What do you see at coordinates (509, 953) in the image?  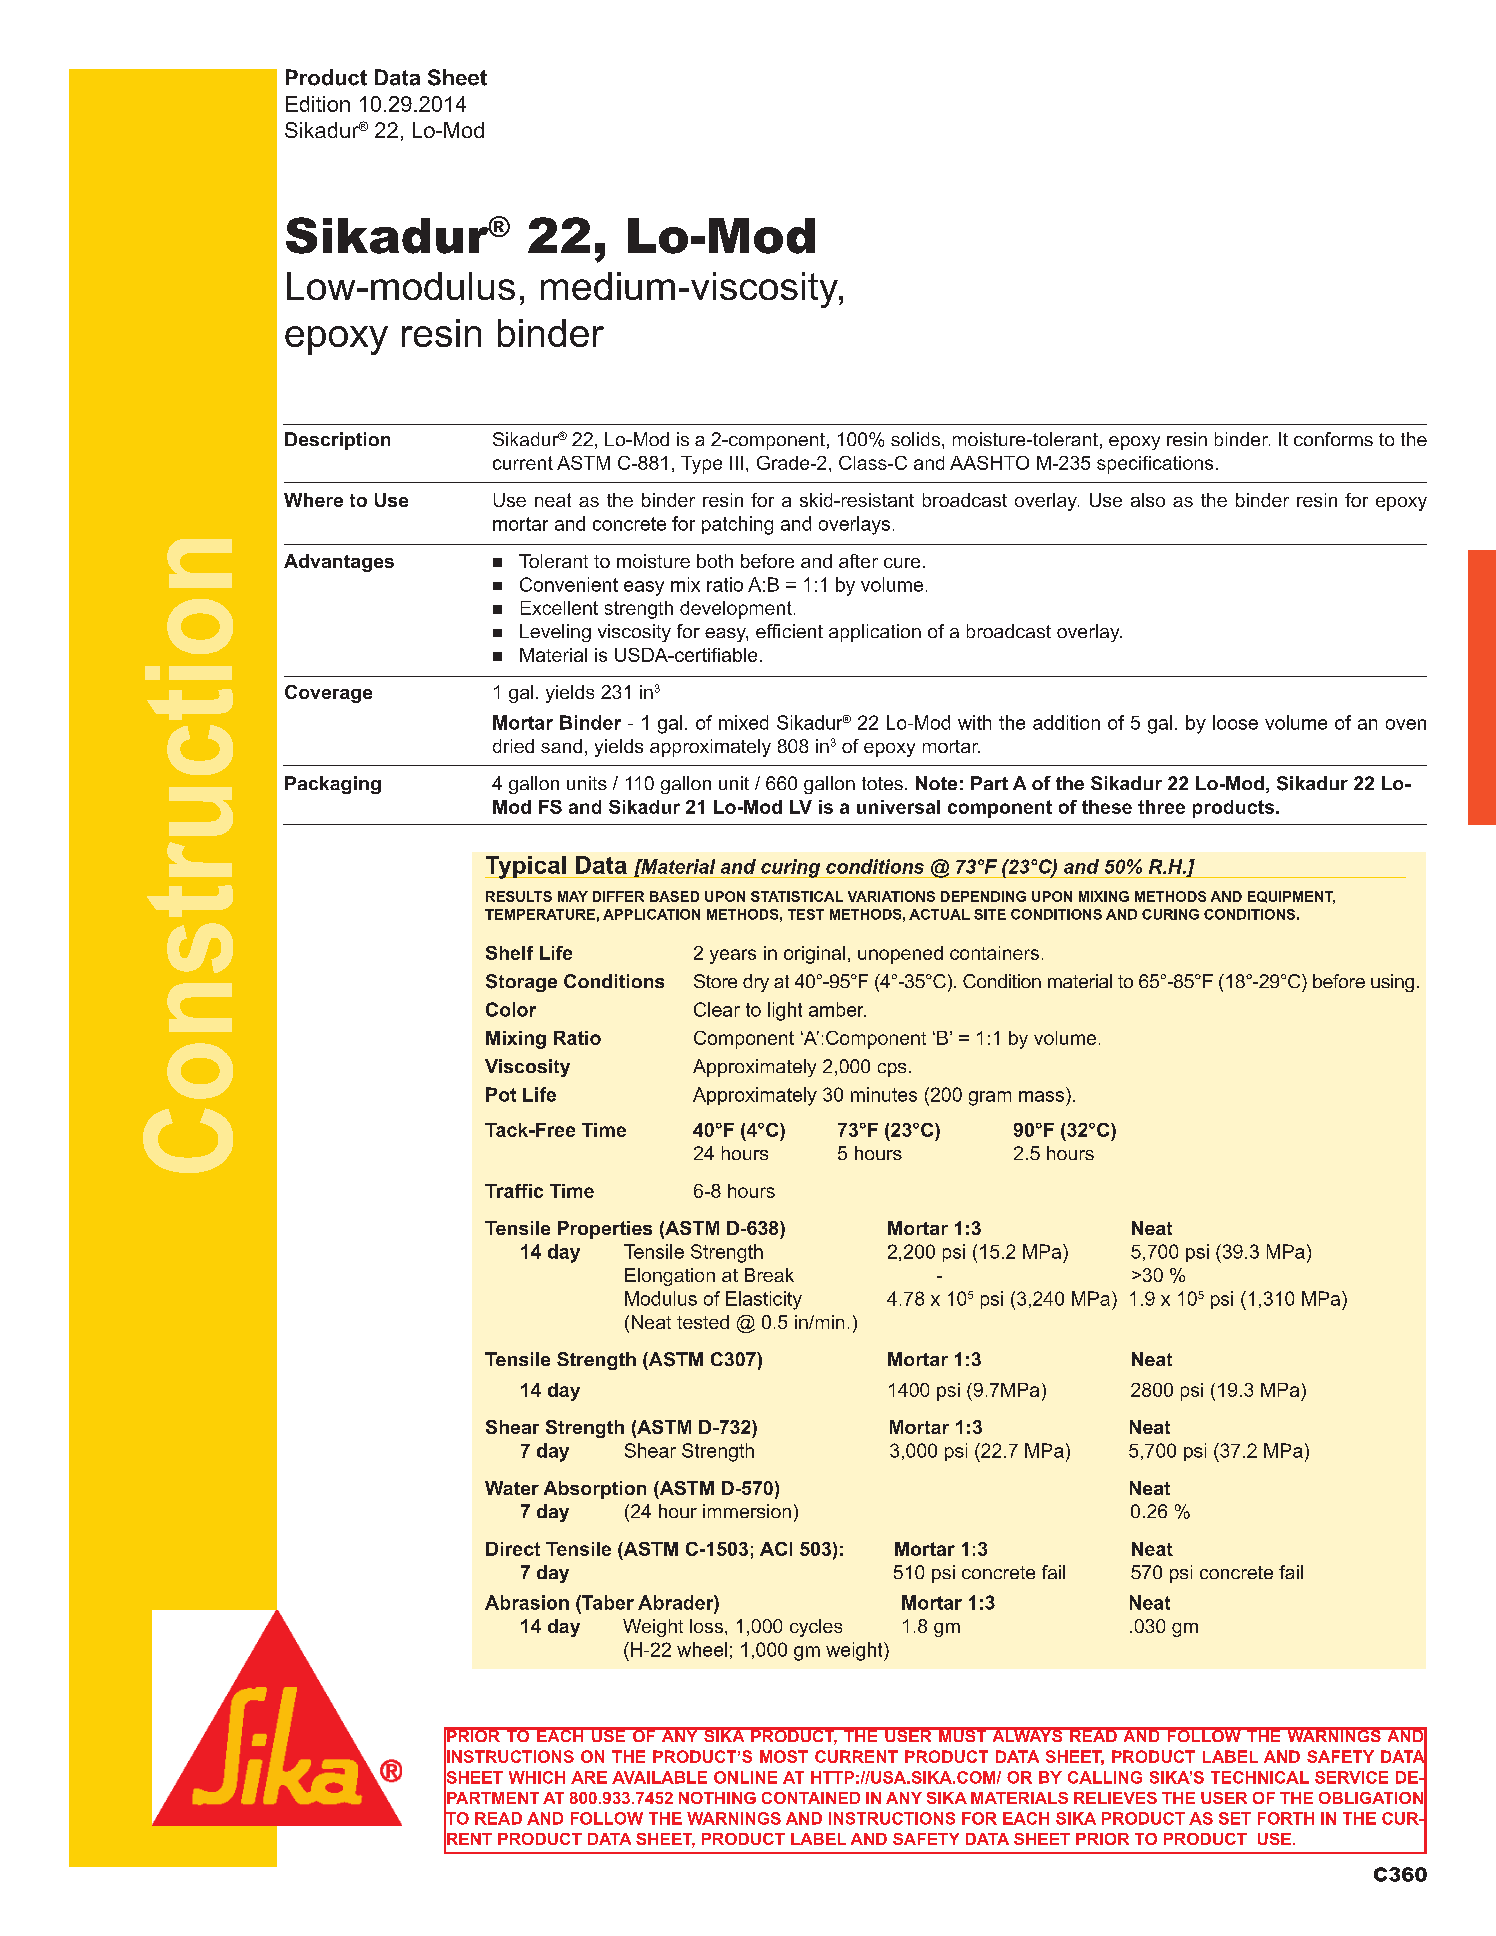 I see `Shelf` at bounding box center [509, 953].
